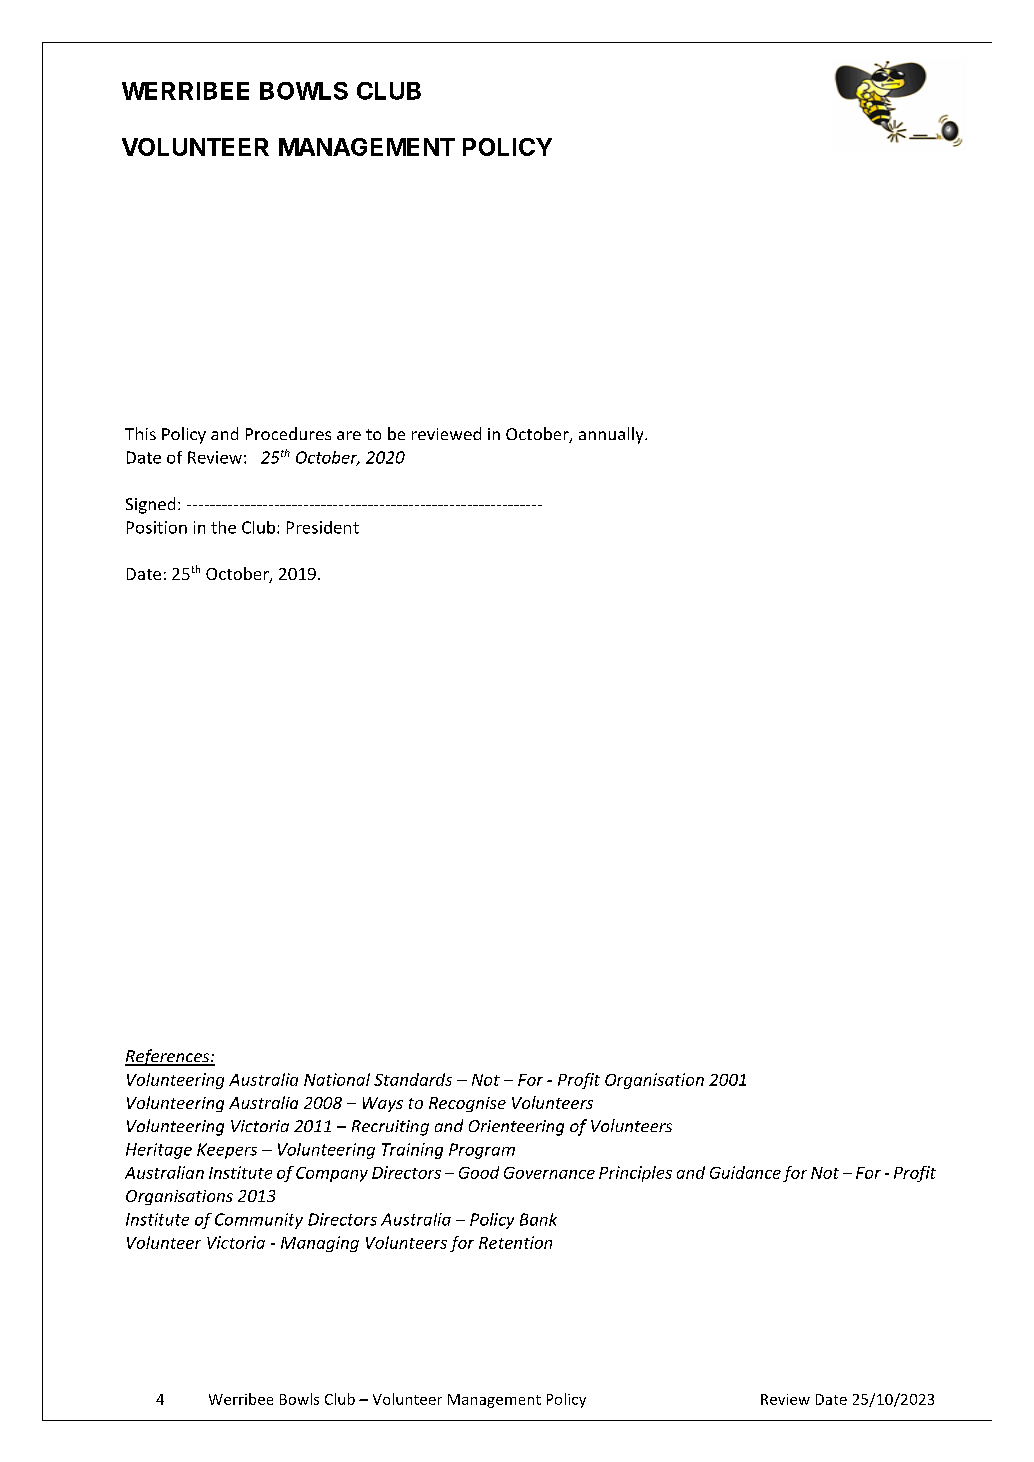 The height and width of the document is (1462, 1034). What do you see at coordinates (337, 1079) in the document?
I see `National` at bounding box center [337, 1079].
